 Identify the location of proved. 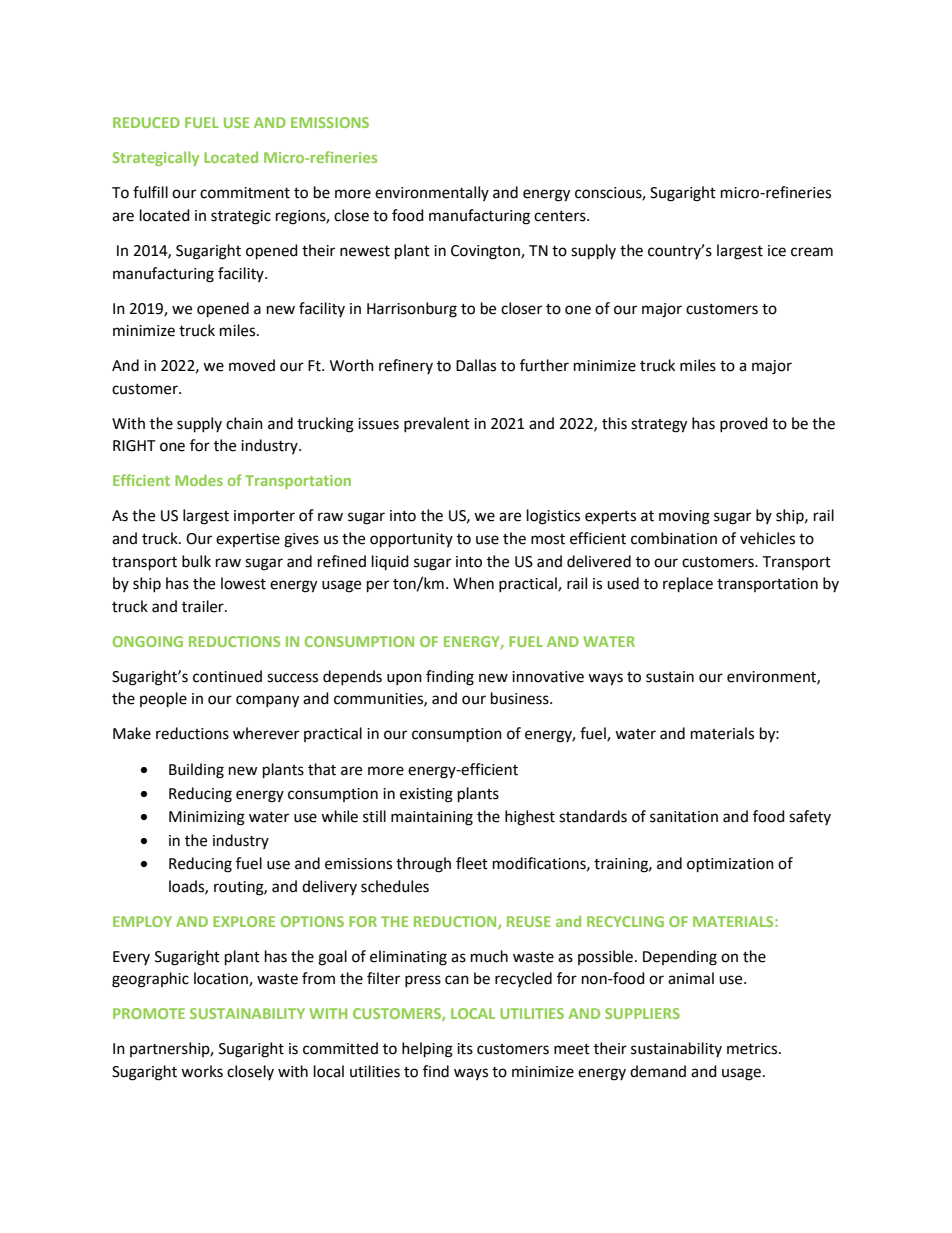
(744, 424).
